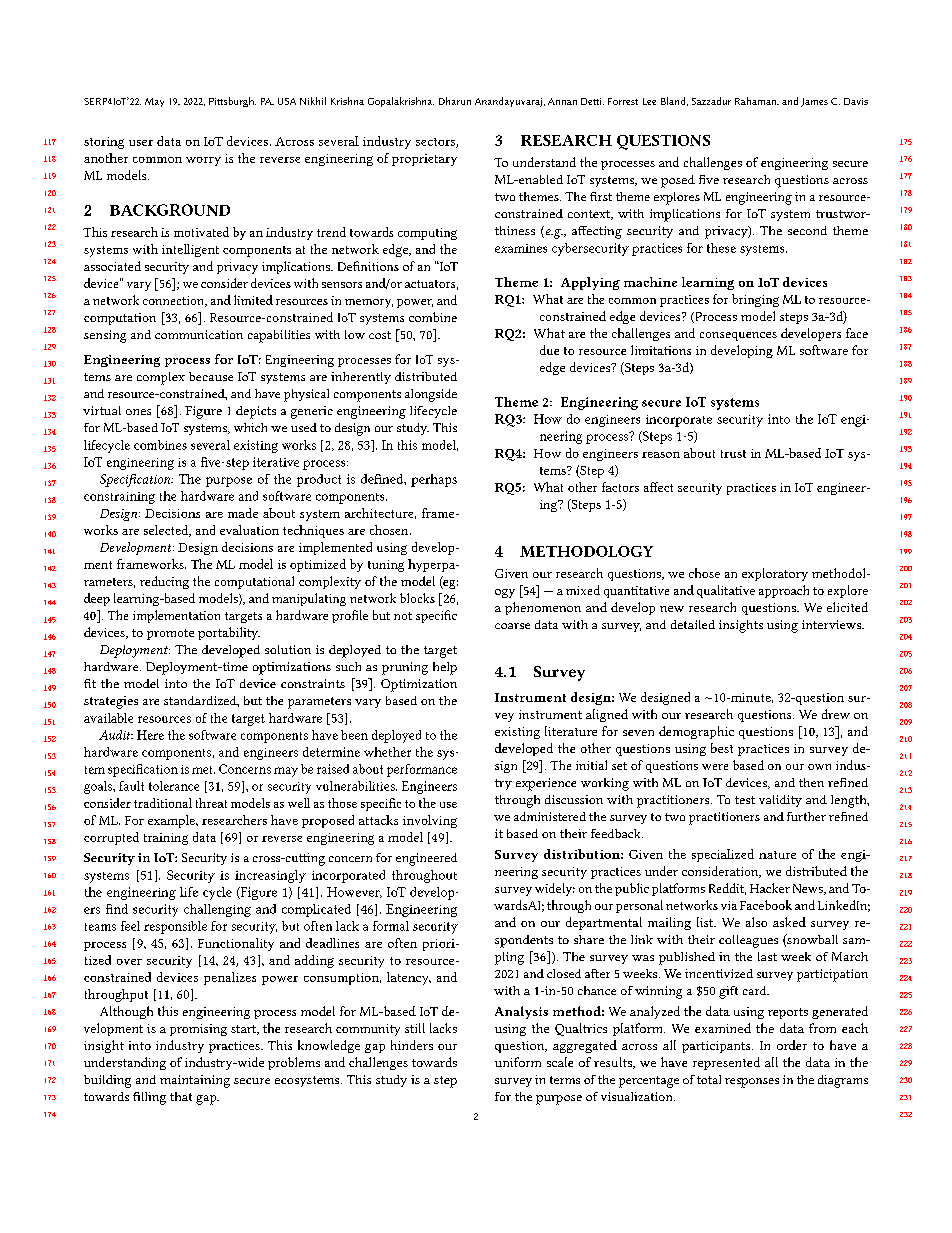  I want to click on alongside, so click(431, 395).
